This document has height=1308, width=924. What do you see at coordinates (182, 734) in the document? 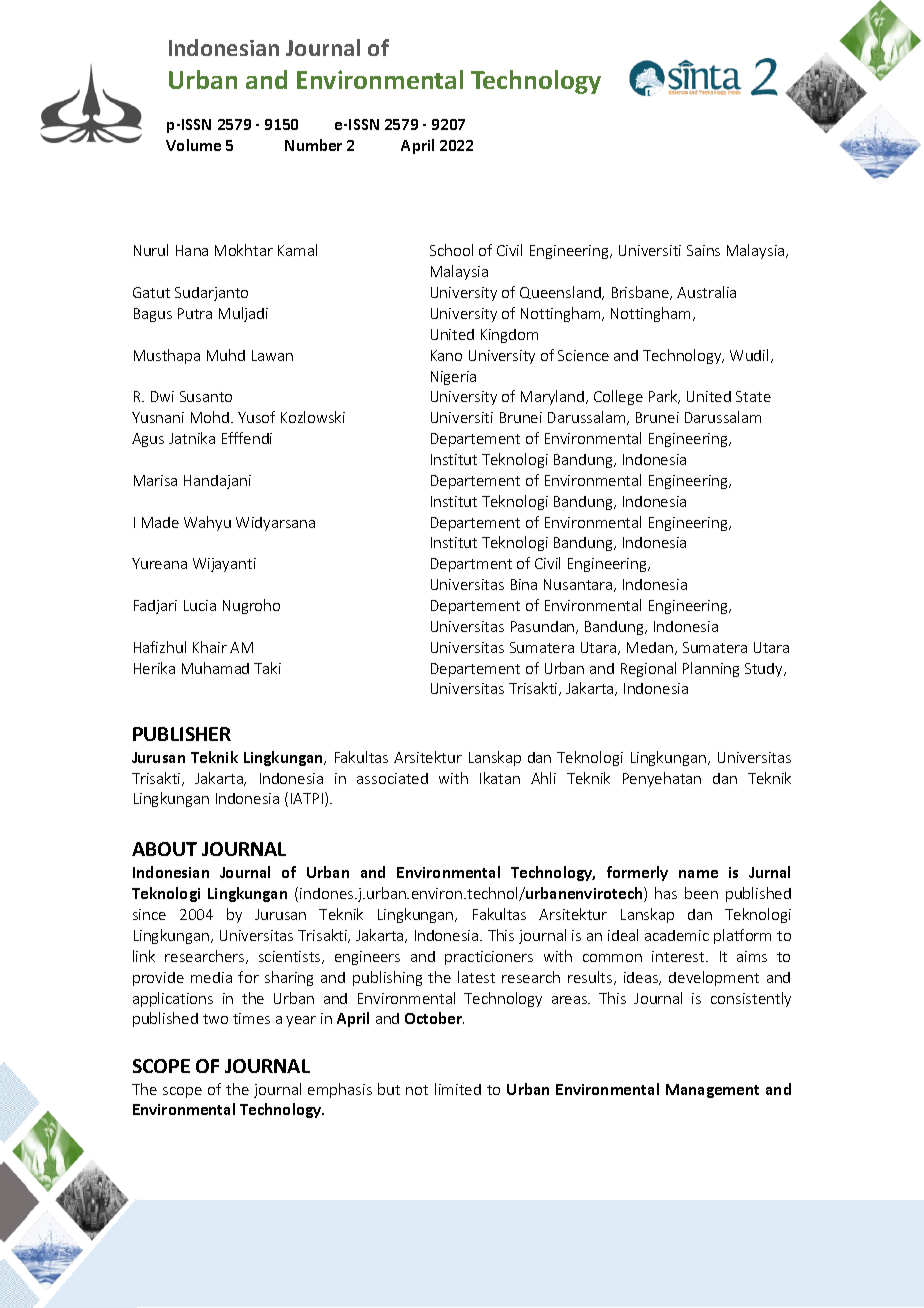
I see `PUBLISHER` at bounding box center [182, 734].
